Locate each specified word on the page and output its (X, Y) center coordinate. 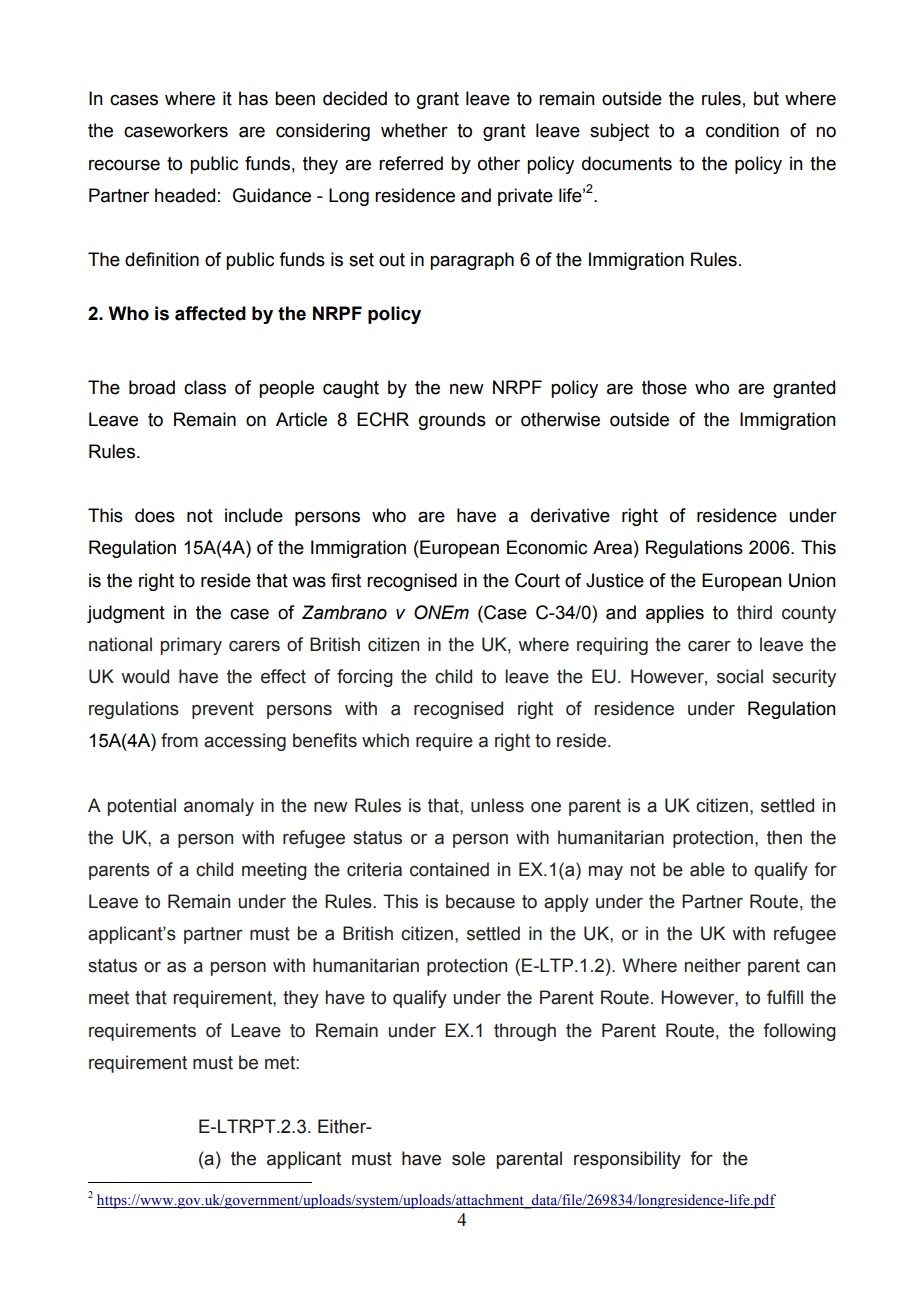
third (754, 612)
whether (414, 130)
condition (742, 130)
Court (537, 580)
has (253, 98)
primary (191, 646)
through (525, 1032)
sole (468, 1158)
